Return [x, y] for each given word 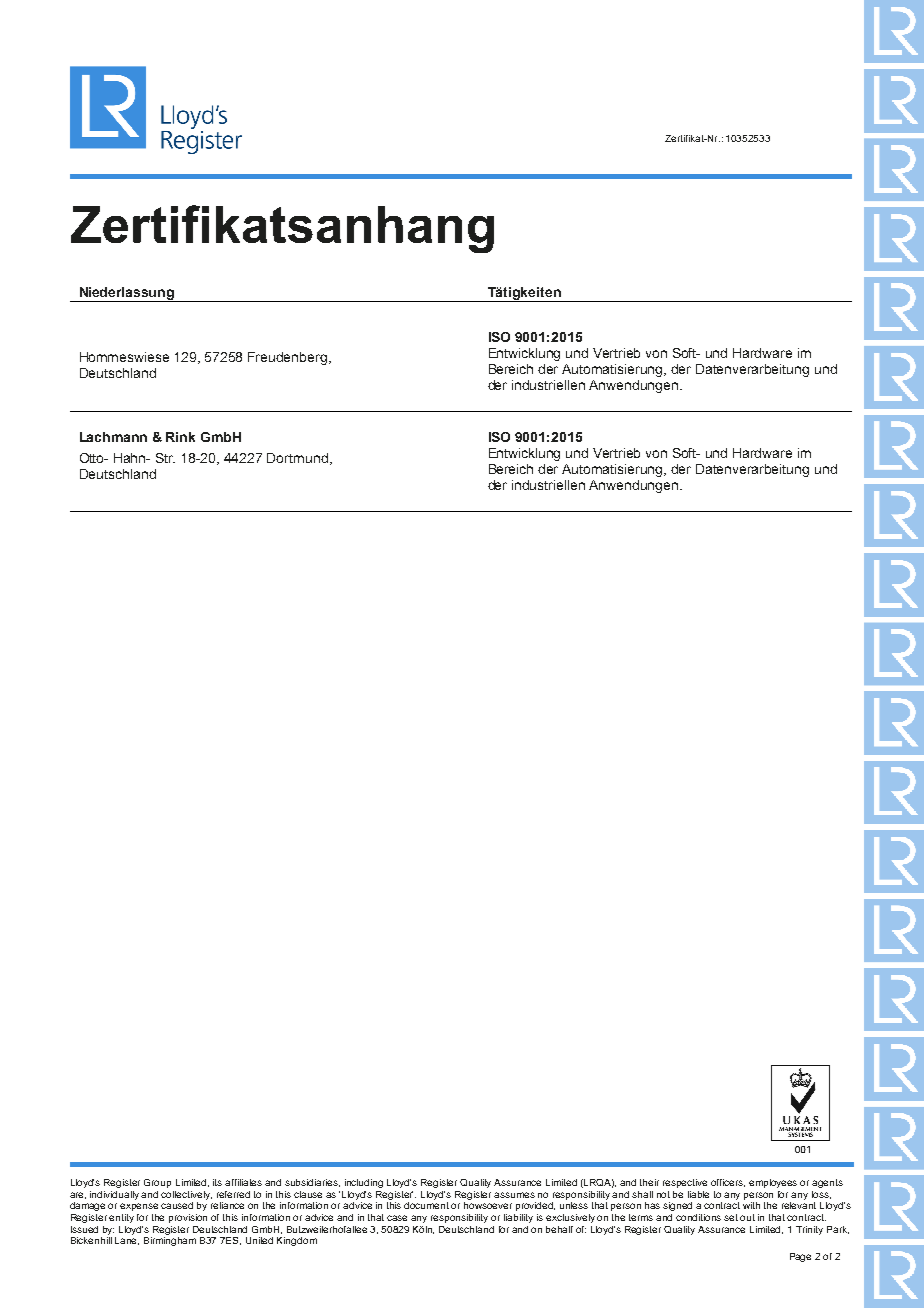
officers [728, 1183]
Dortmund [297, 458]
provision [188, 1218]
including [364, 1183]
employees [773, 1183]
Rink [180, 437]
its [217, 1182]
